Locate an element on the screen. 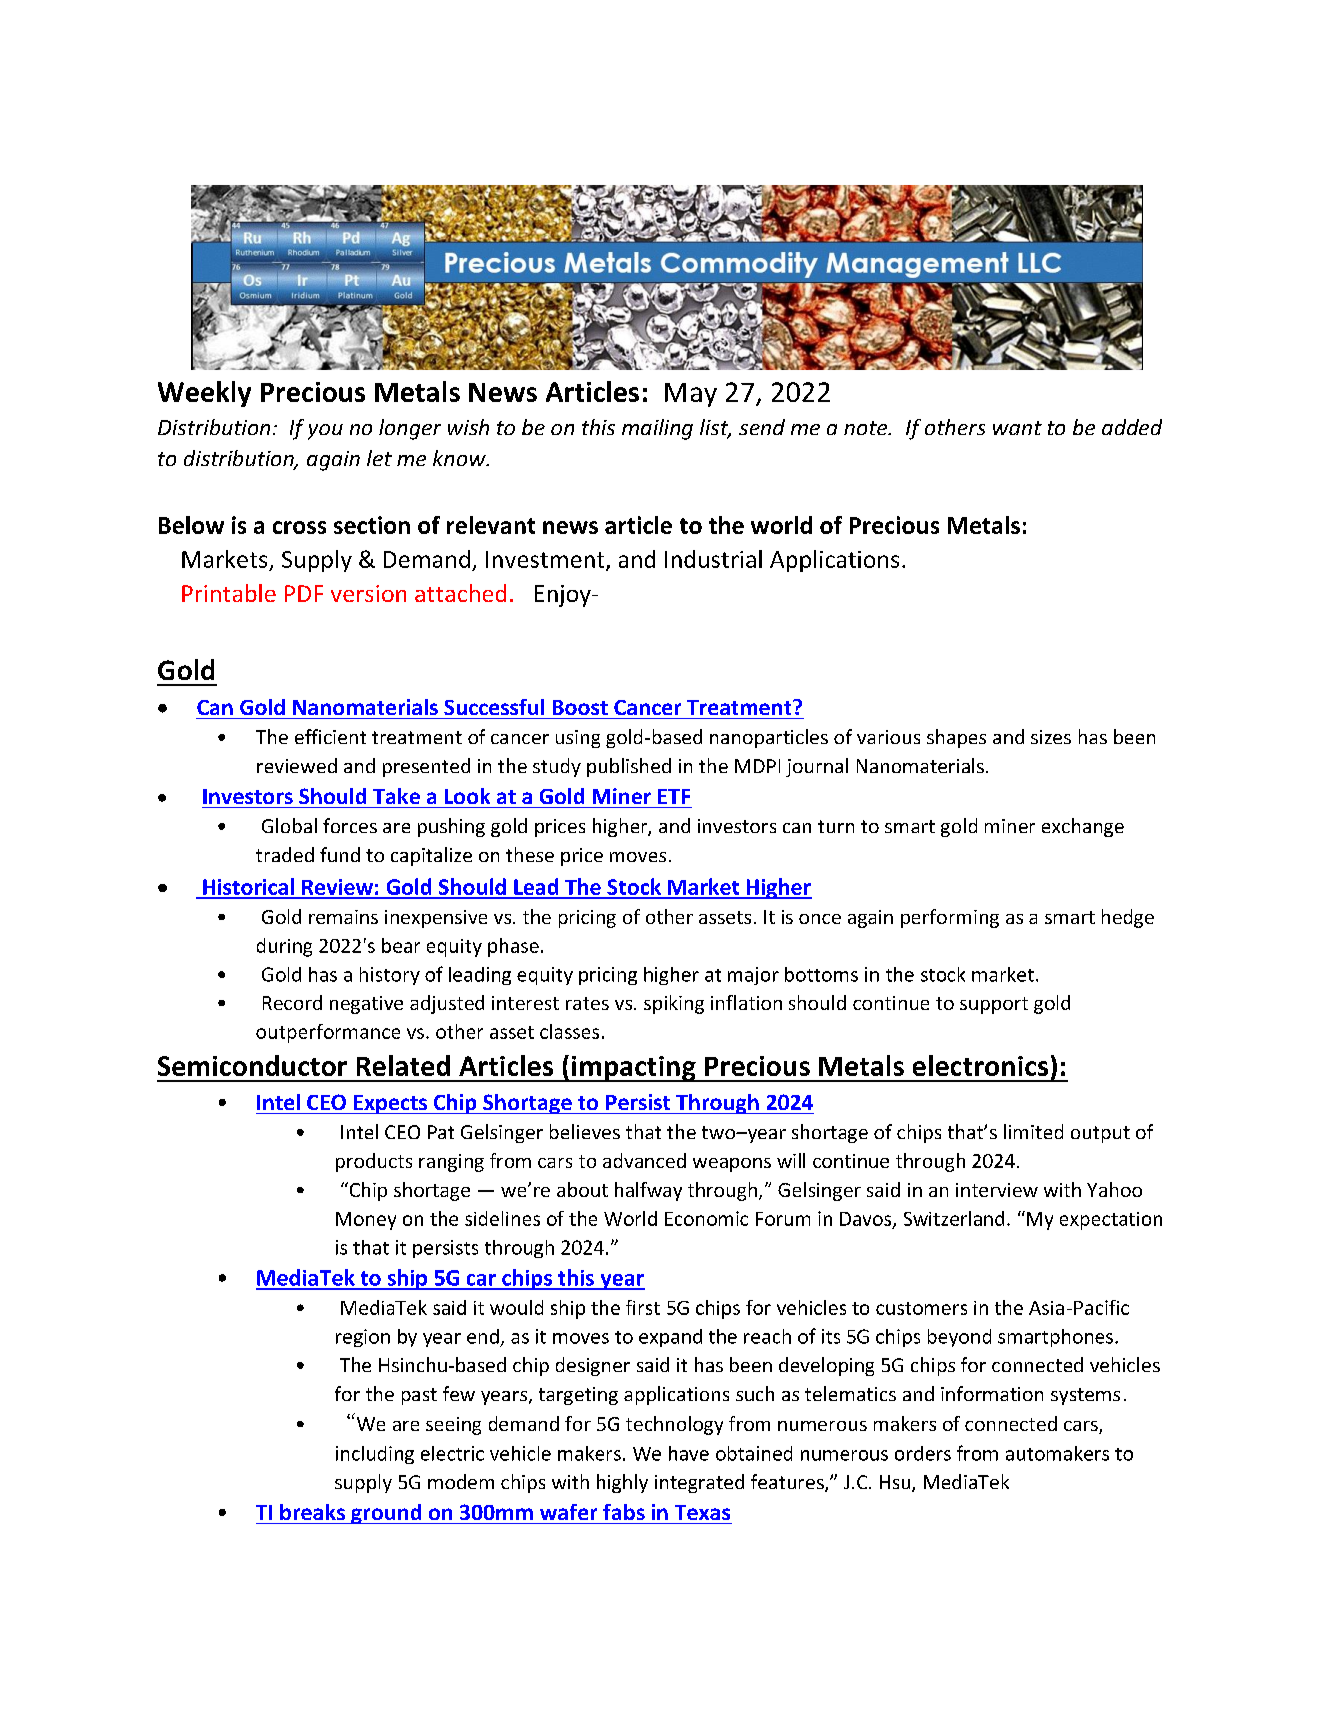 The height and width of the screenshot is (1728, 1335). spiking is located at coordinates (674, 1004).
